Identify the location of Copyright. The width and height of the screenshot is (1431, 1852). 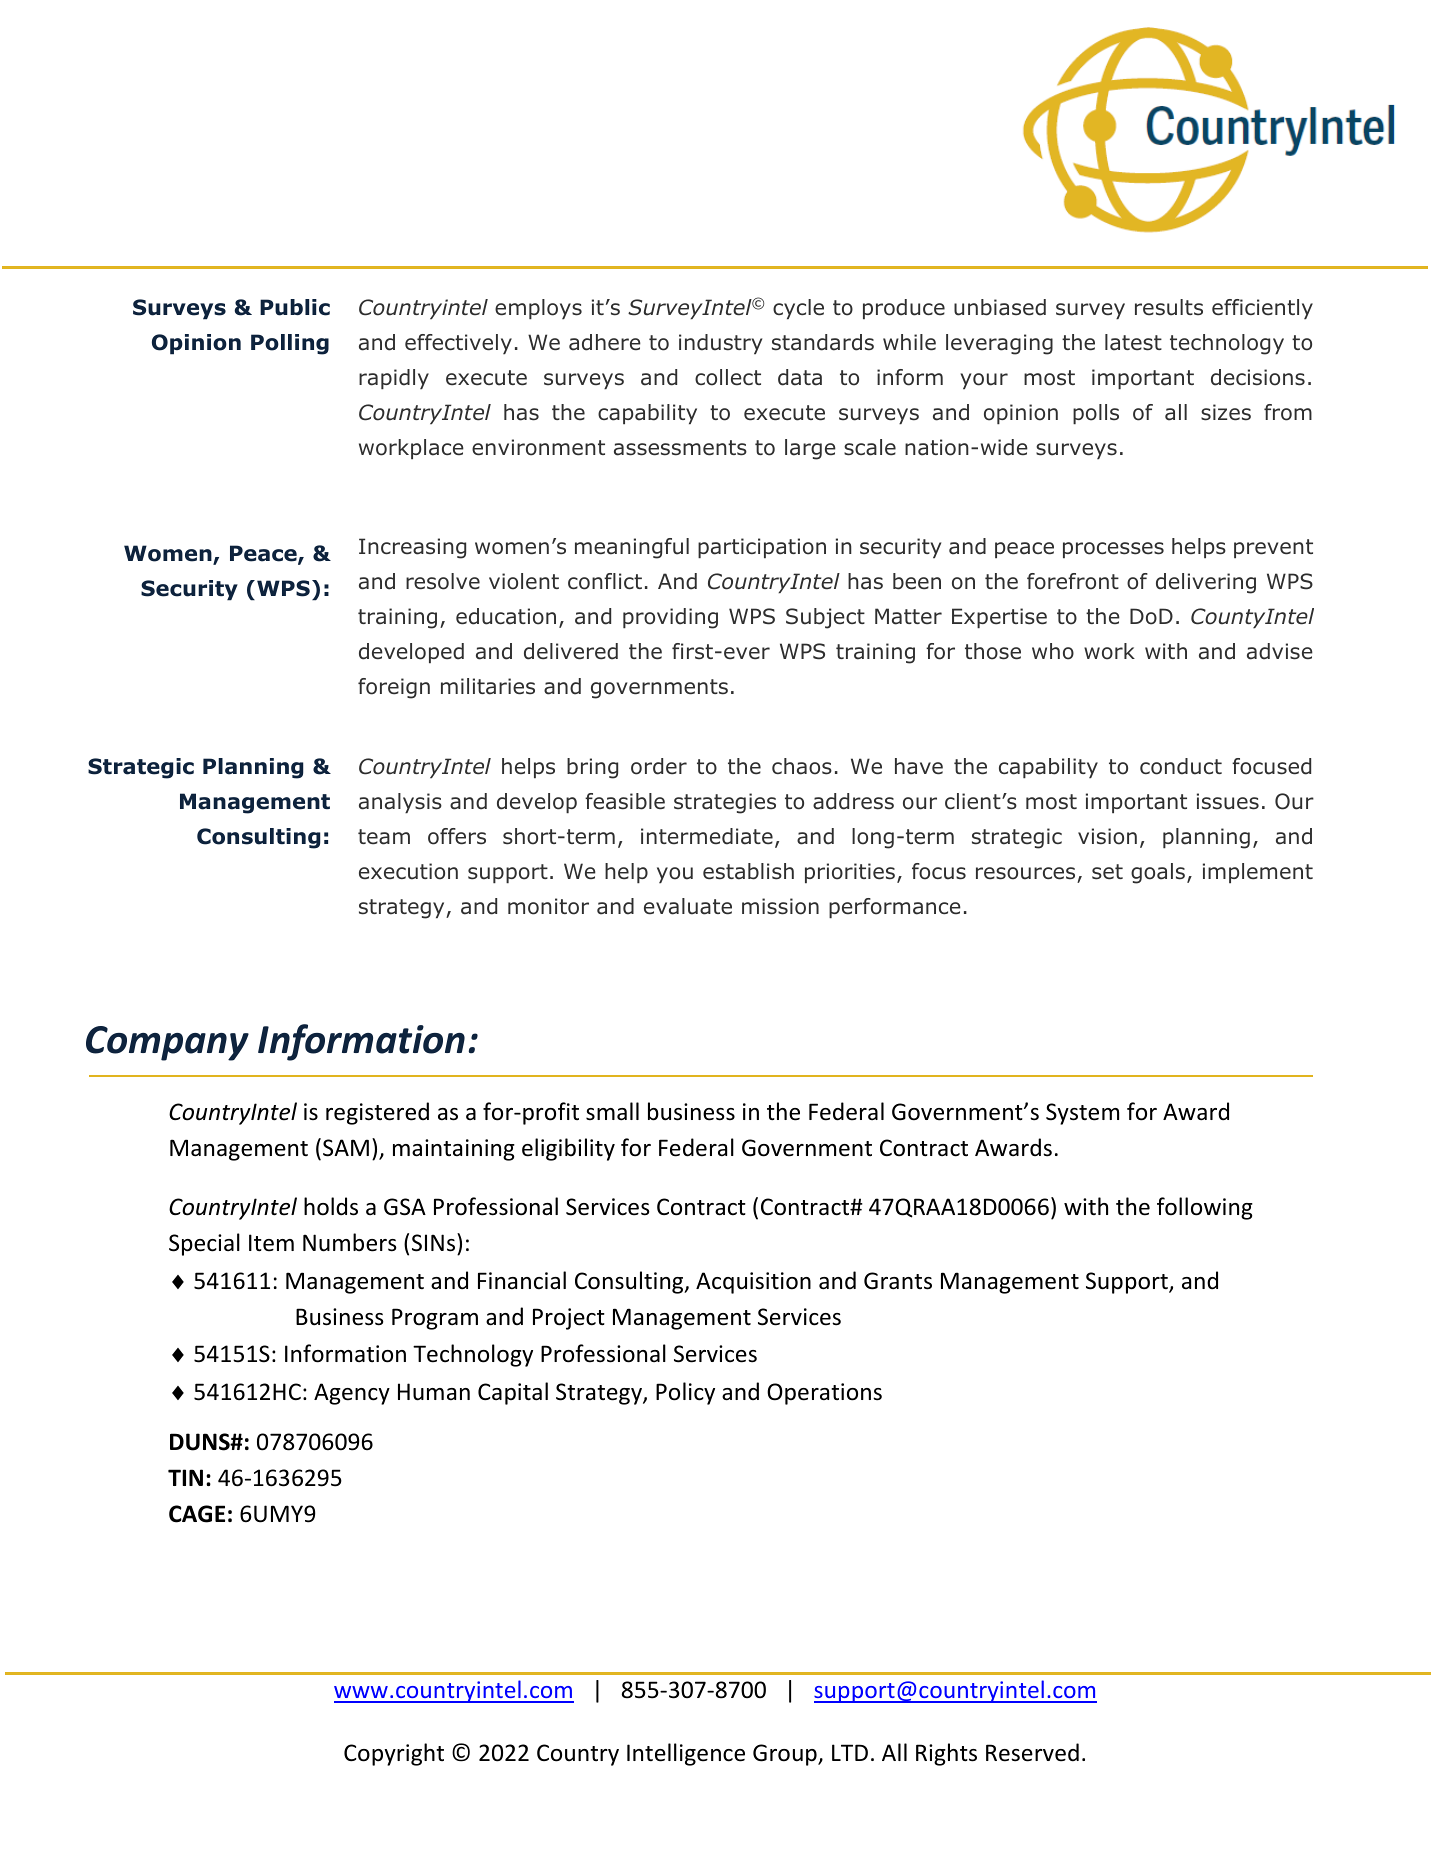
(394, 1754).
